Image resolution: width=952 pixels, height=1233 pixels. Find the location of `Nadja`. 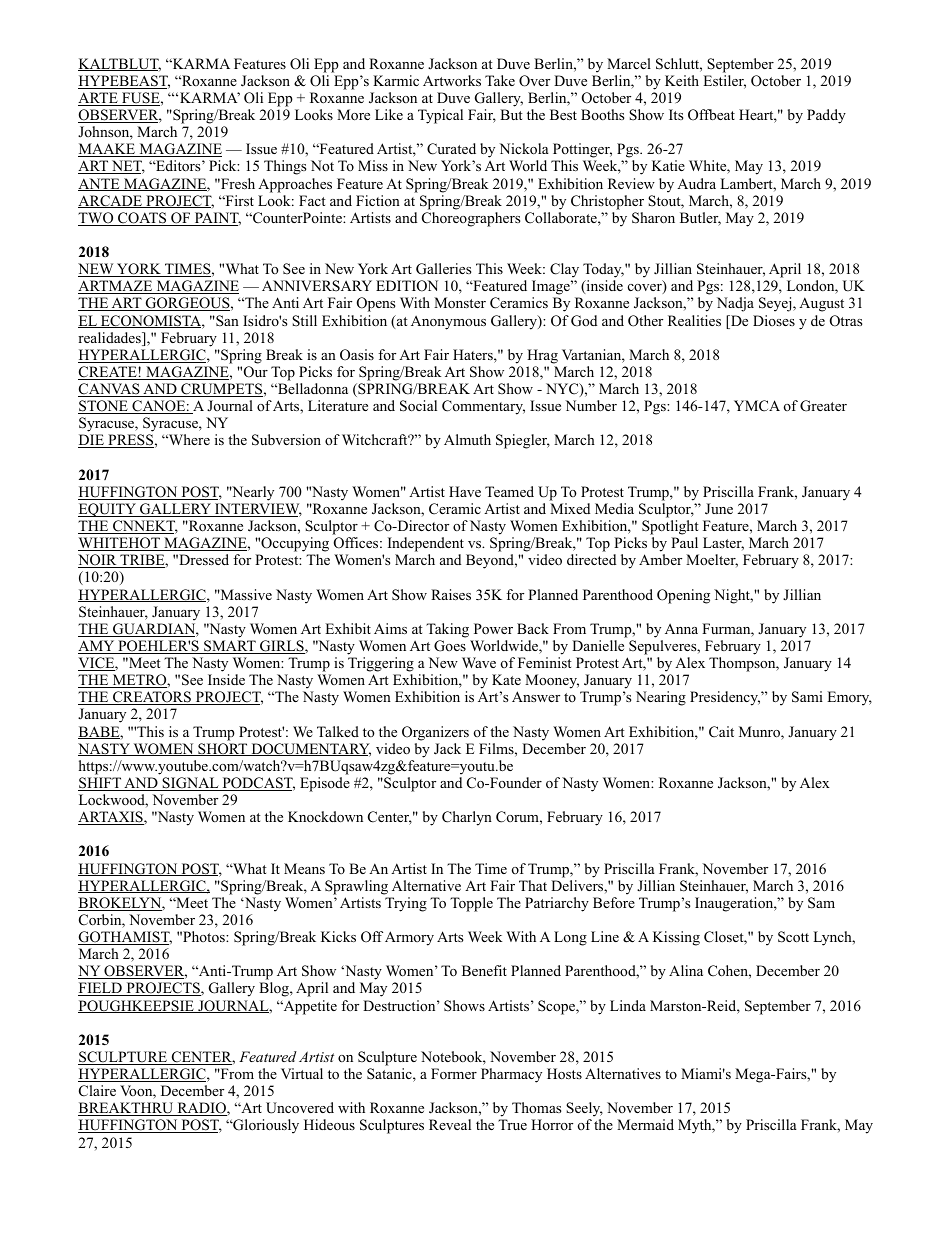

Nadja is located at coordinates (735, 304).
